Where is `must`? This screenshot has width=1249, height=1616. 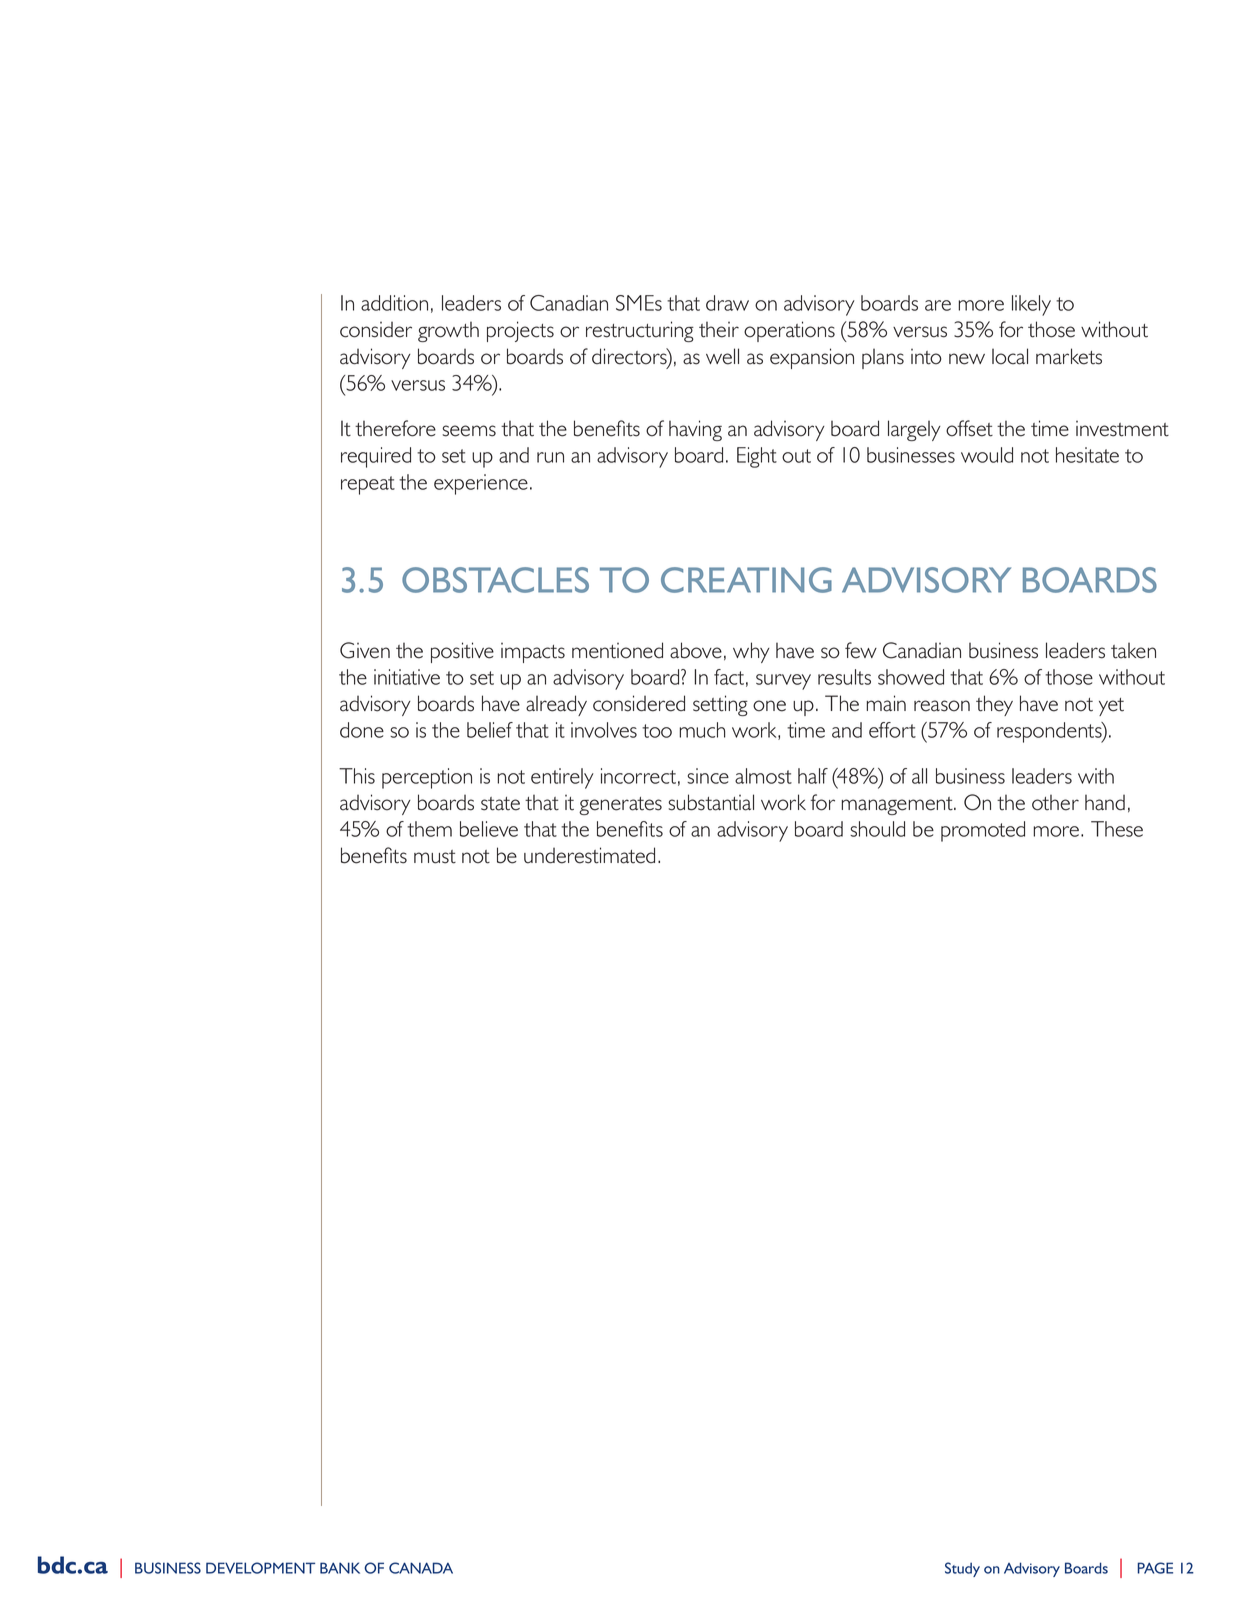 must is located at coordinates (435, 857).
